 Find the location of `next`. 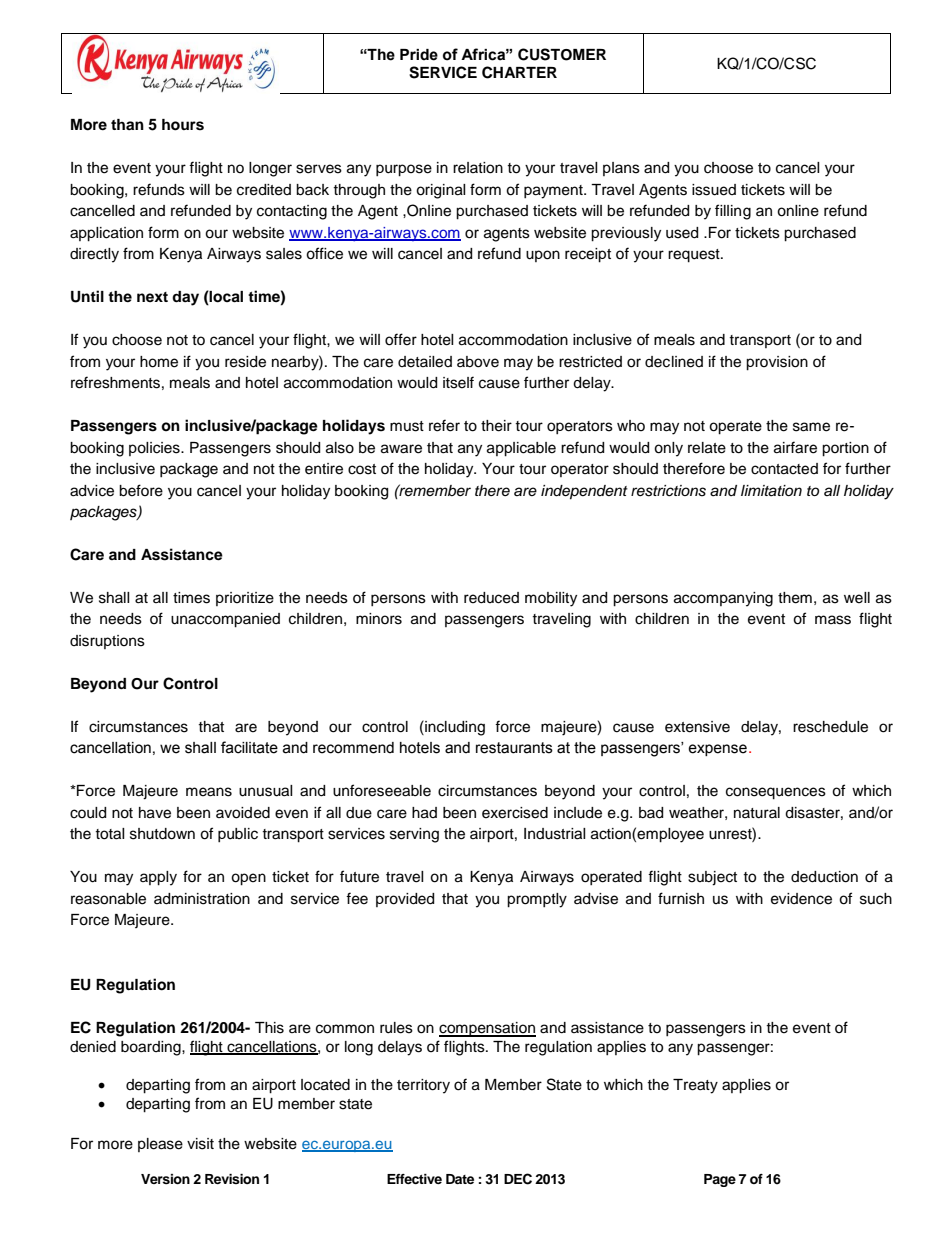

next is located at coordinates (152, 297).
